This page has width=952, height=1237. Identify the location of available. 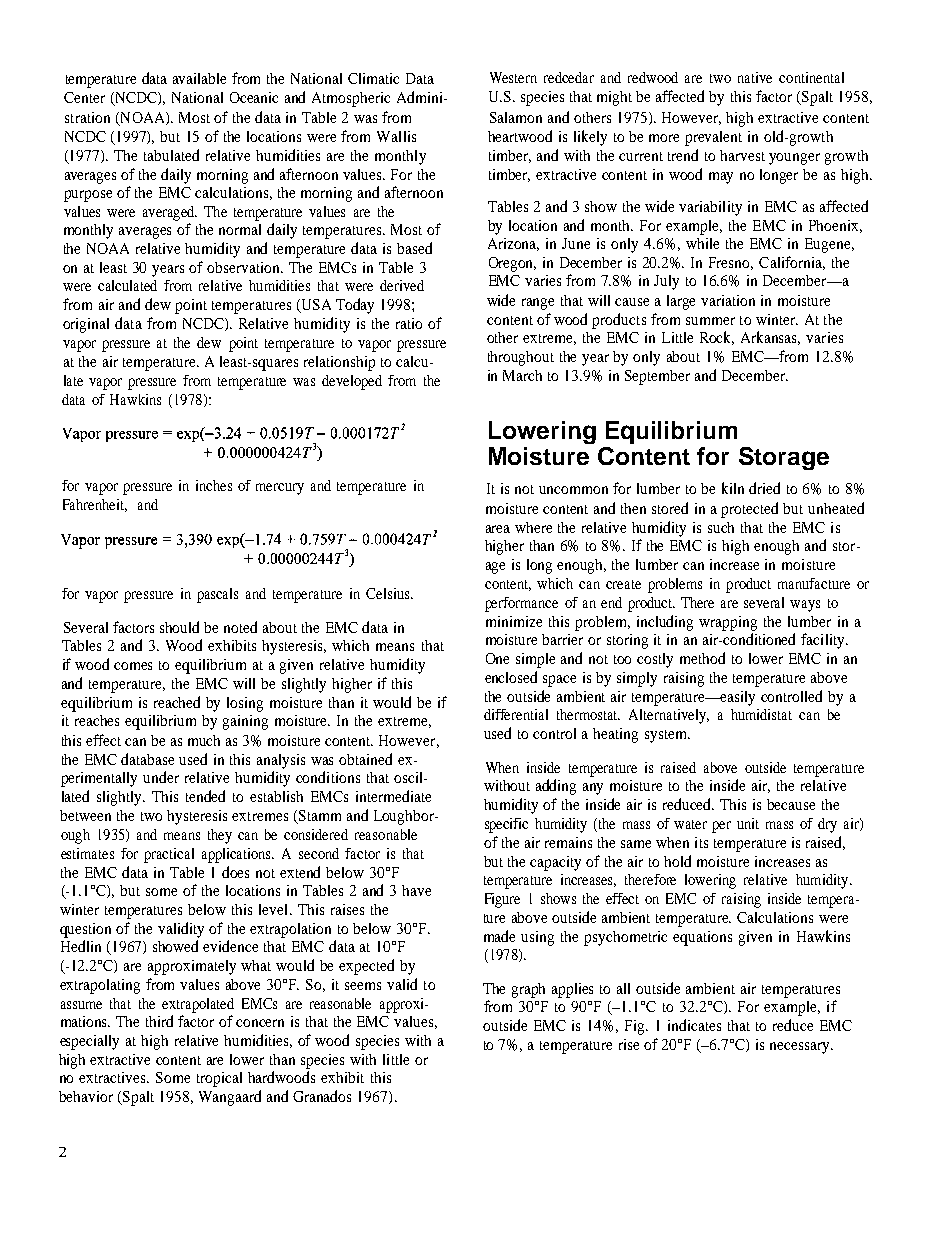
(199, 78).
